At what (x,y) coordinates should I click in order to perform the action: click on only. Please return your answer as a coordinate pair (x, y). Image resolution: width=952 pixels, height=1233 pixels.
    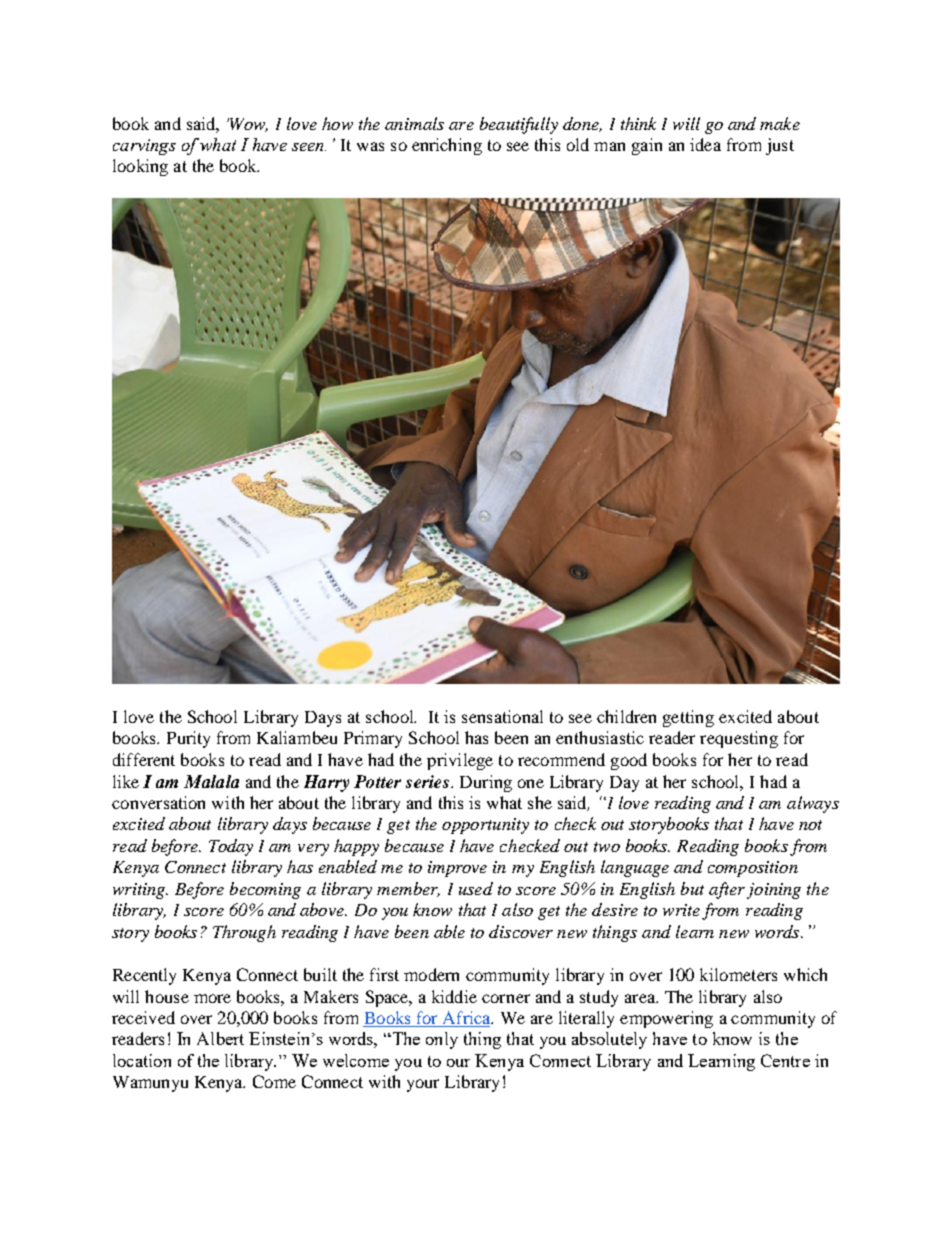
    Looking at the image, I should click on (442, 1040).
